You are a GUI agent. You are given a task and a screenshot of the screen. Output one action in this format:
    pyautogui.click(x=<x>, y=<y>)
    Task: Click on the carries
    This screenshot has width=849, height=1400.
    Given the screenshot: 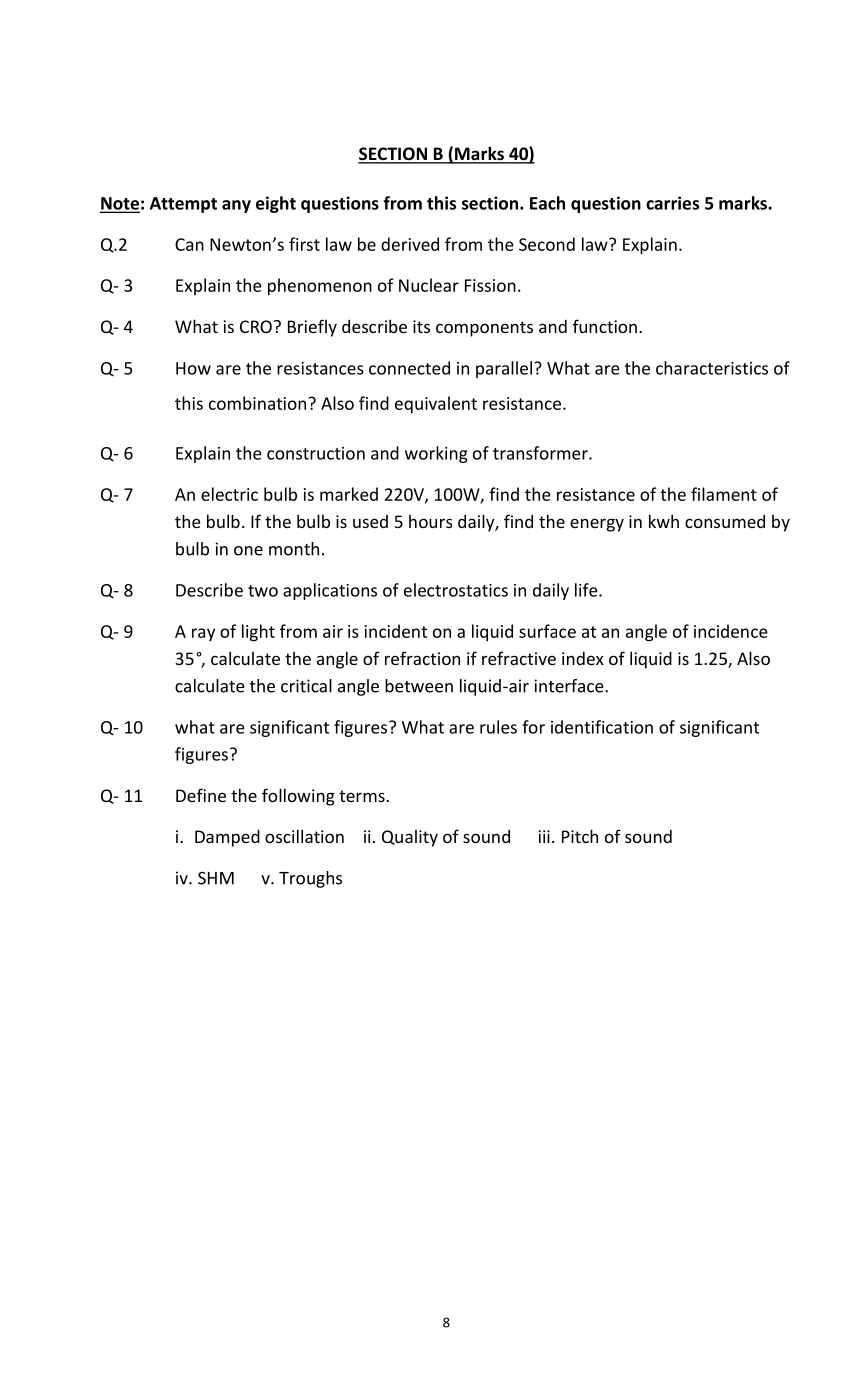 What is the action you would take?
    pyautogui.click(x=672, y=203)
